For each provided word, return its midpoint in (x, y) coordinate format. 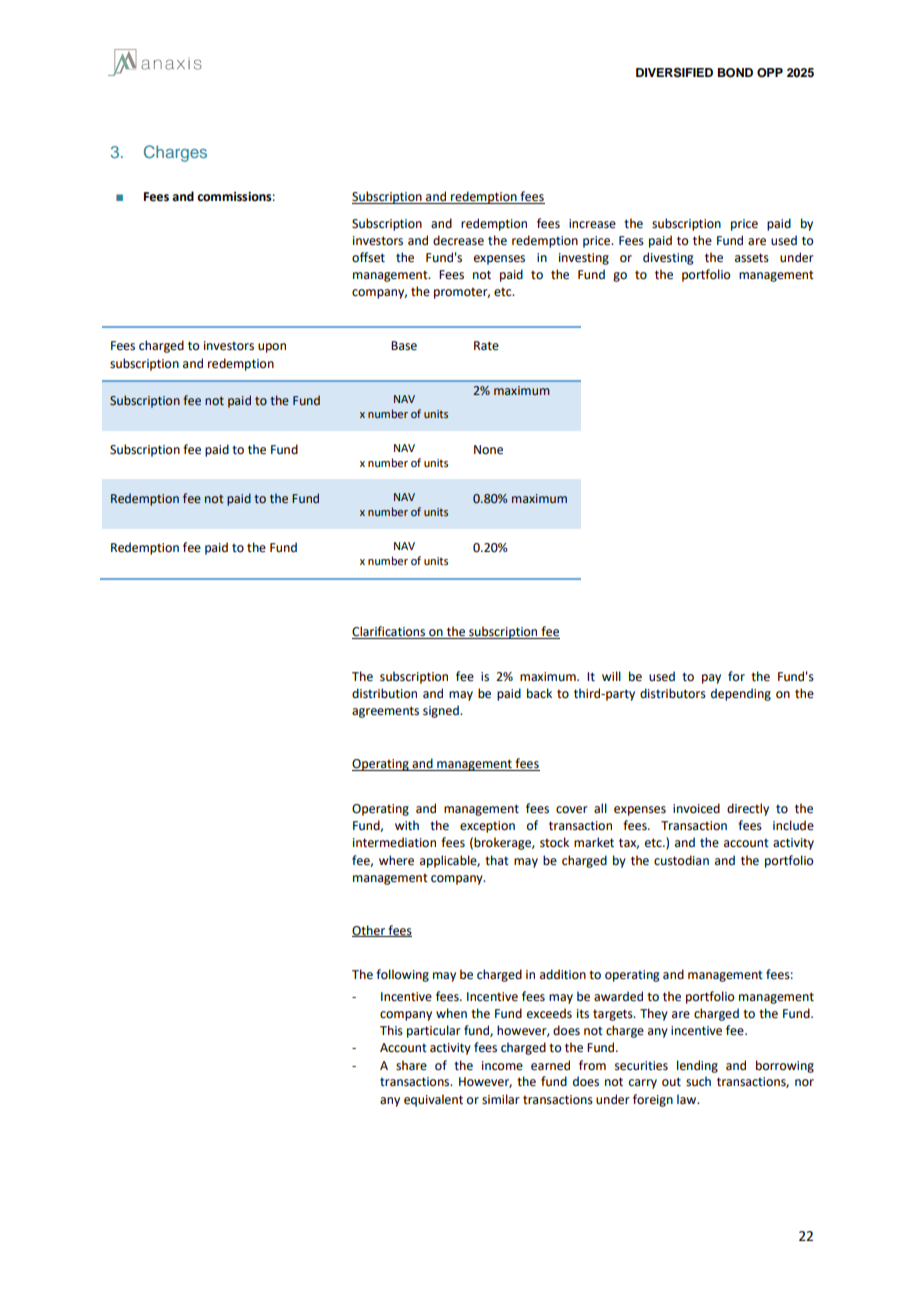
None (488, 450)
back (539, 693)
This (391, 1030)
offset (368, 257)
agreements (385, 712)
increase (592, 224)
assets (752, 258)
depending (741, 694)
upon (272, 348)
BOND (735, 73)
